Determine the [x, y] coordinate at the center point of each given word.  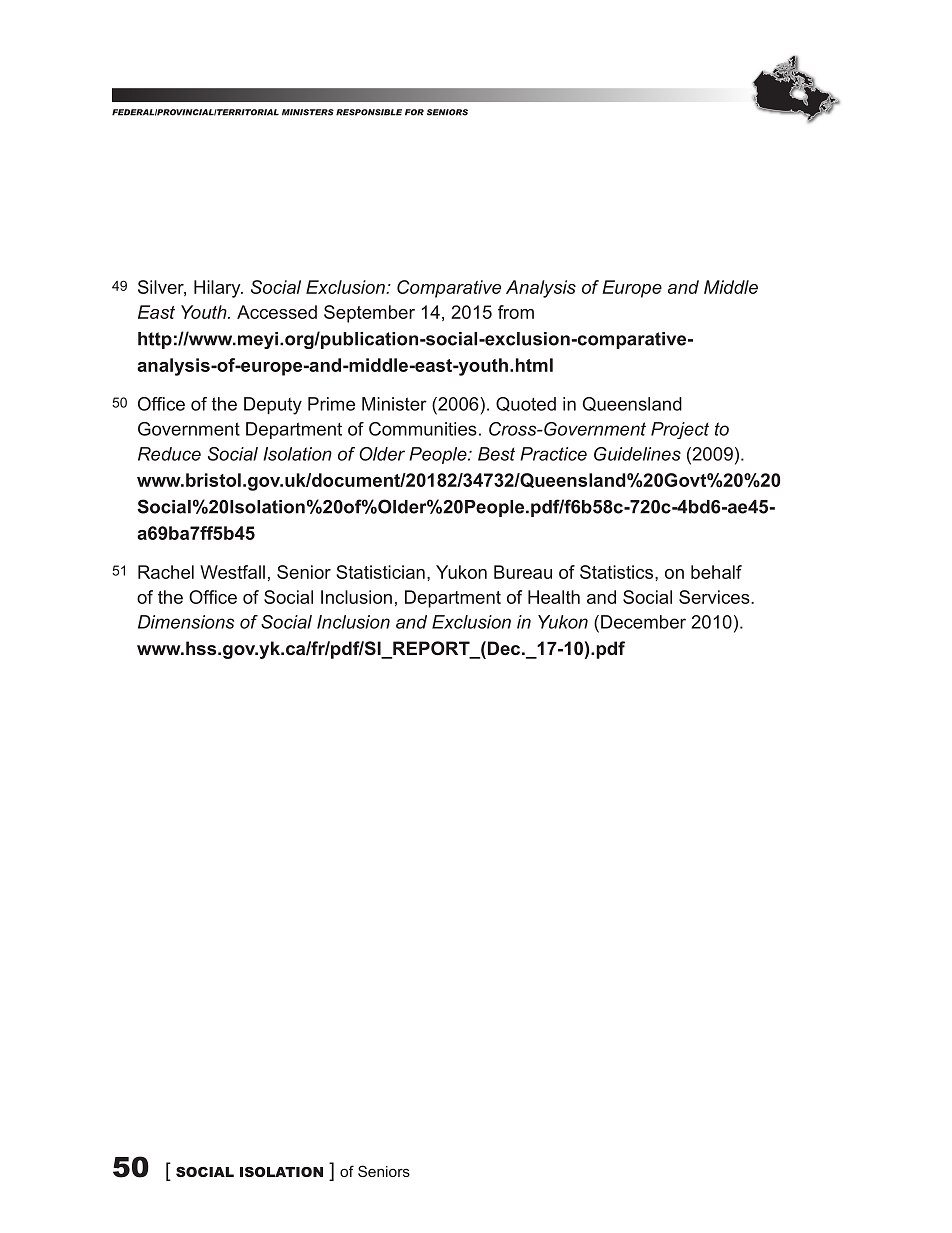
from [516, 312]
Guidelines [637, 454]
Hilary [218, 289]
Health [554, 597]
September [369, 314]
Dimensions [186, 622]
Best [496, 454]
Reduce [169, 454]
